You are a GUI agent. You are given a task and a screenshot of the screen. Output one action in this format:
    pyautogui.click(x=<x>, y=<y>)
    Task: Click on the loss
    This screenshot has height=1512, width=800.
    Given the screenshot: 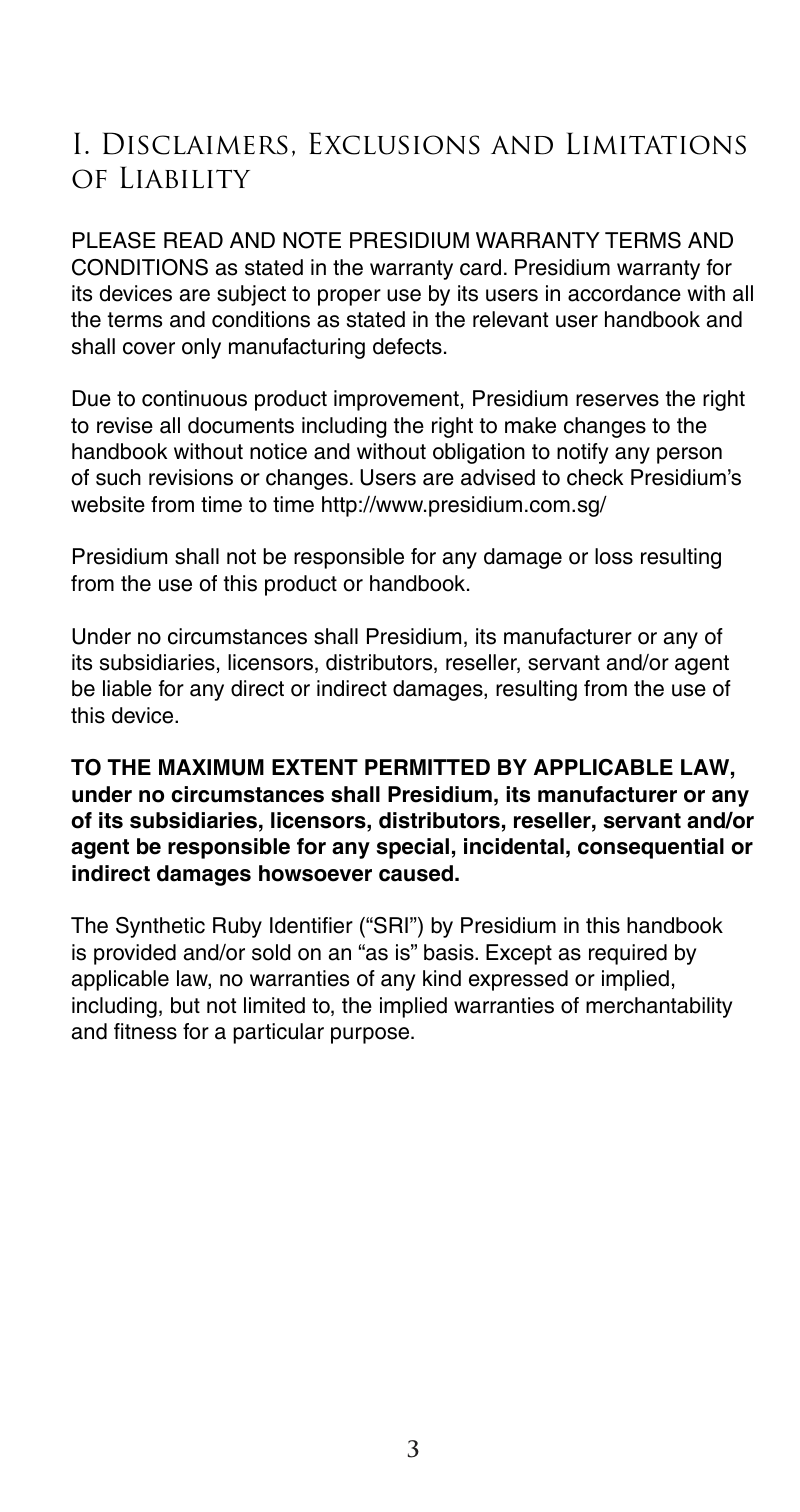 What is the action you would take?
    pyautogui.click(x=614, y=556)
